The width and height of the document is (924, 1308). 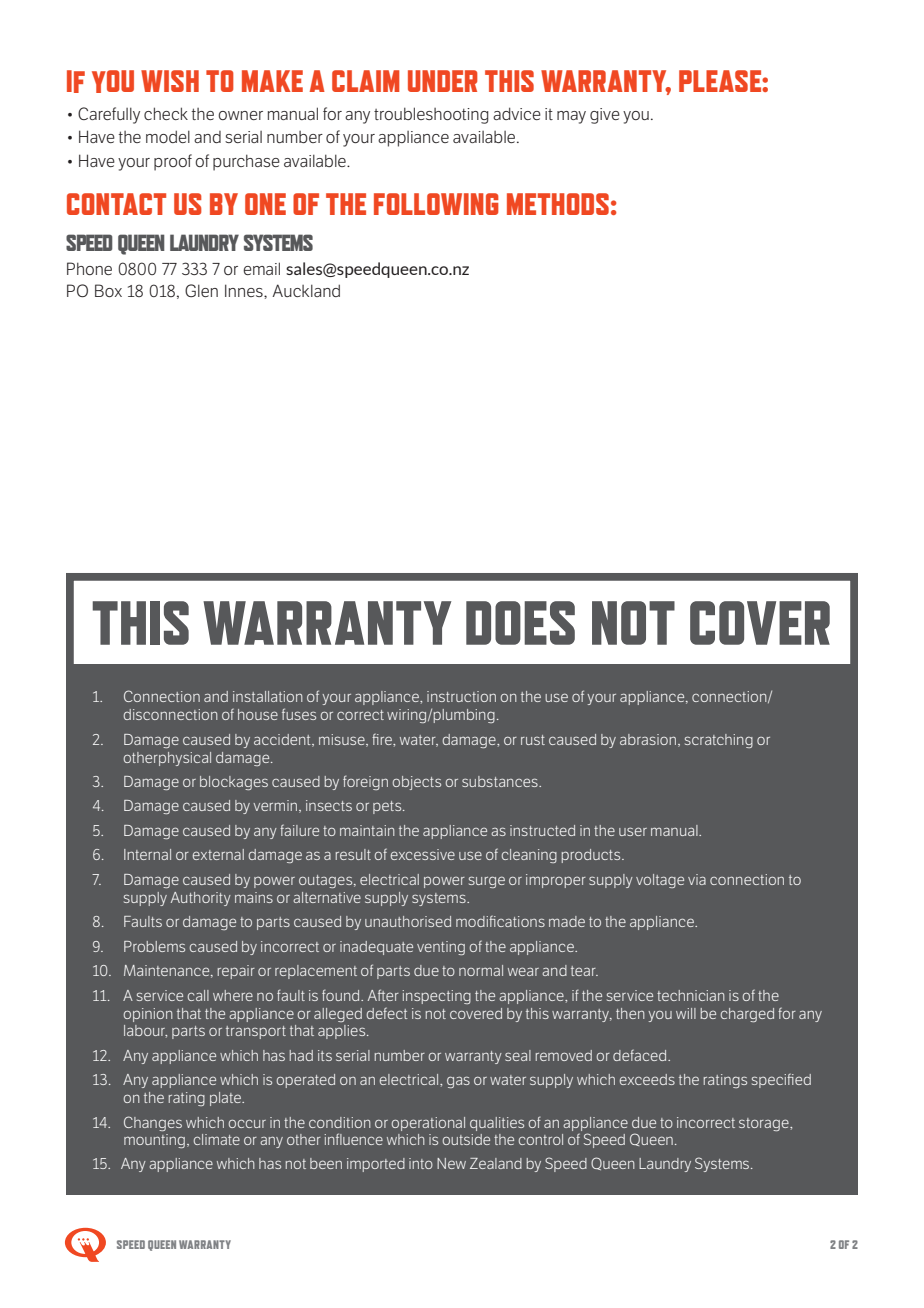 What do you see at coordinates (558, 204) in the document?
I see `METHODS` at bounding box center [558, 204].
